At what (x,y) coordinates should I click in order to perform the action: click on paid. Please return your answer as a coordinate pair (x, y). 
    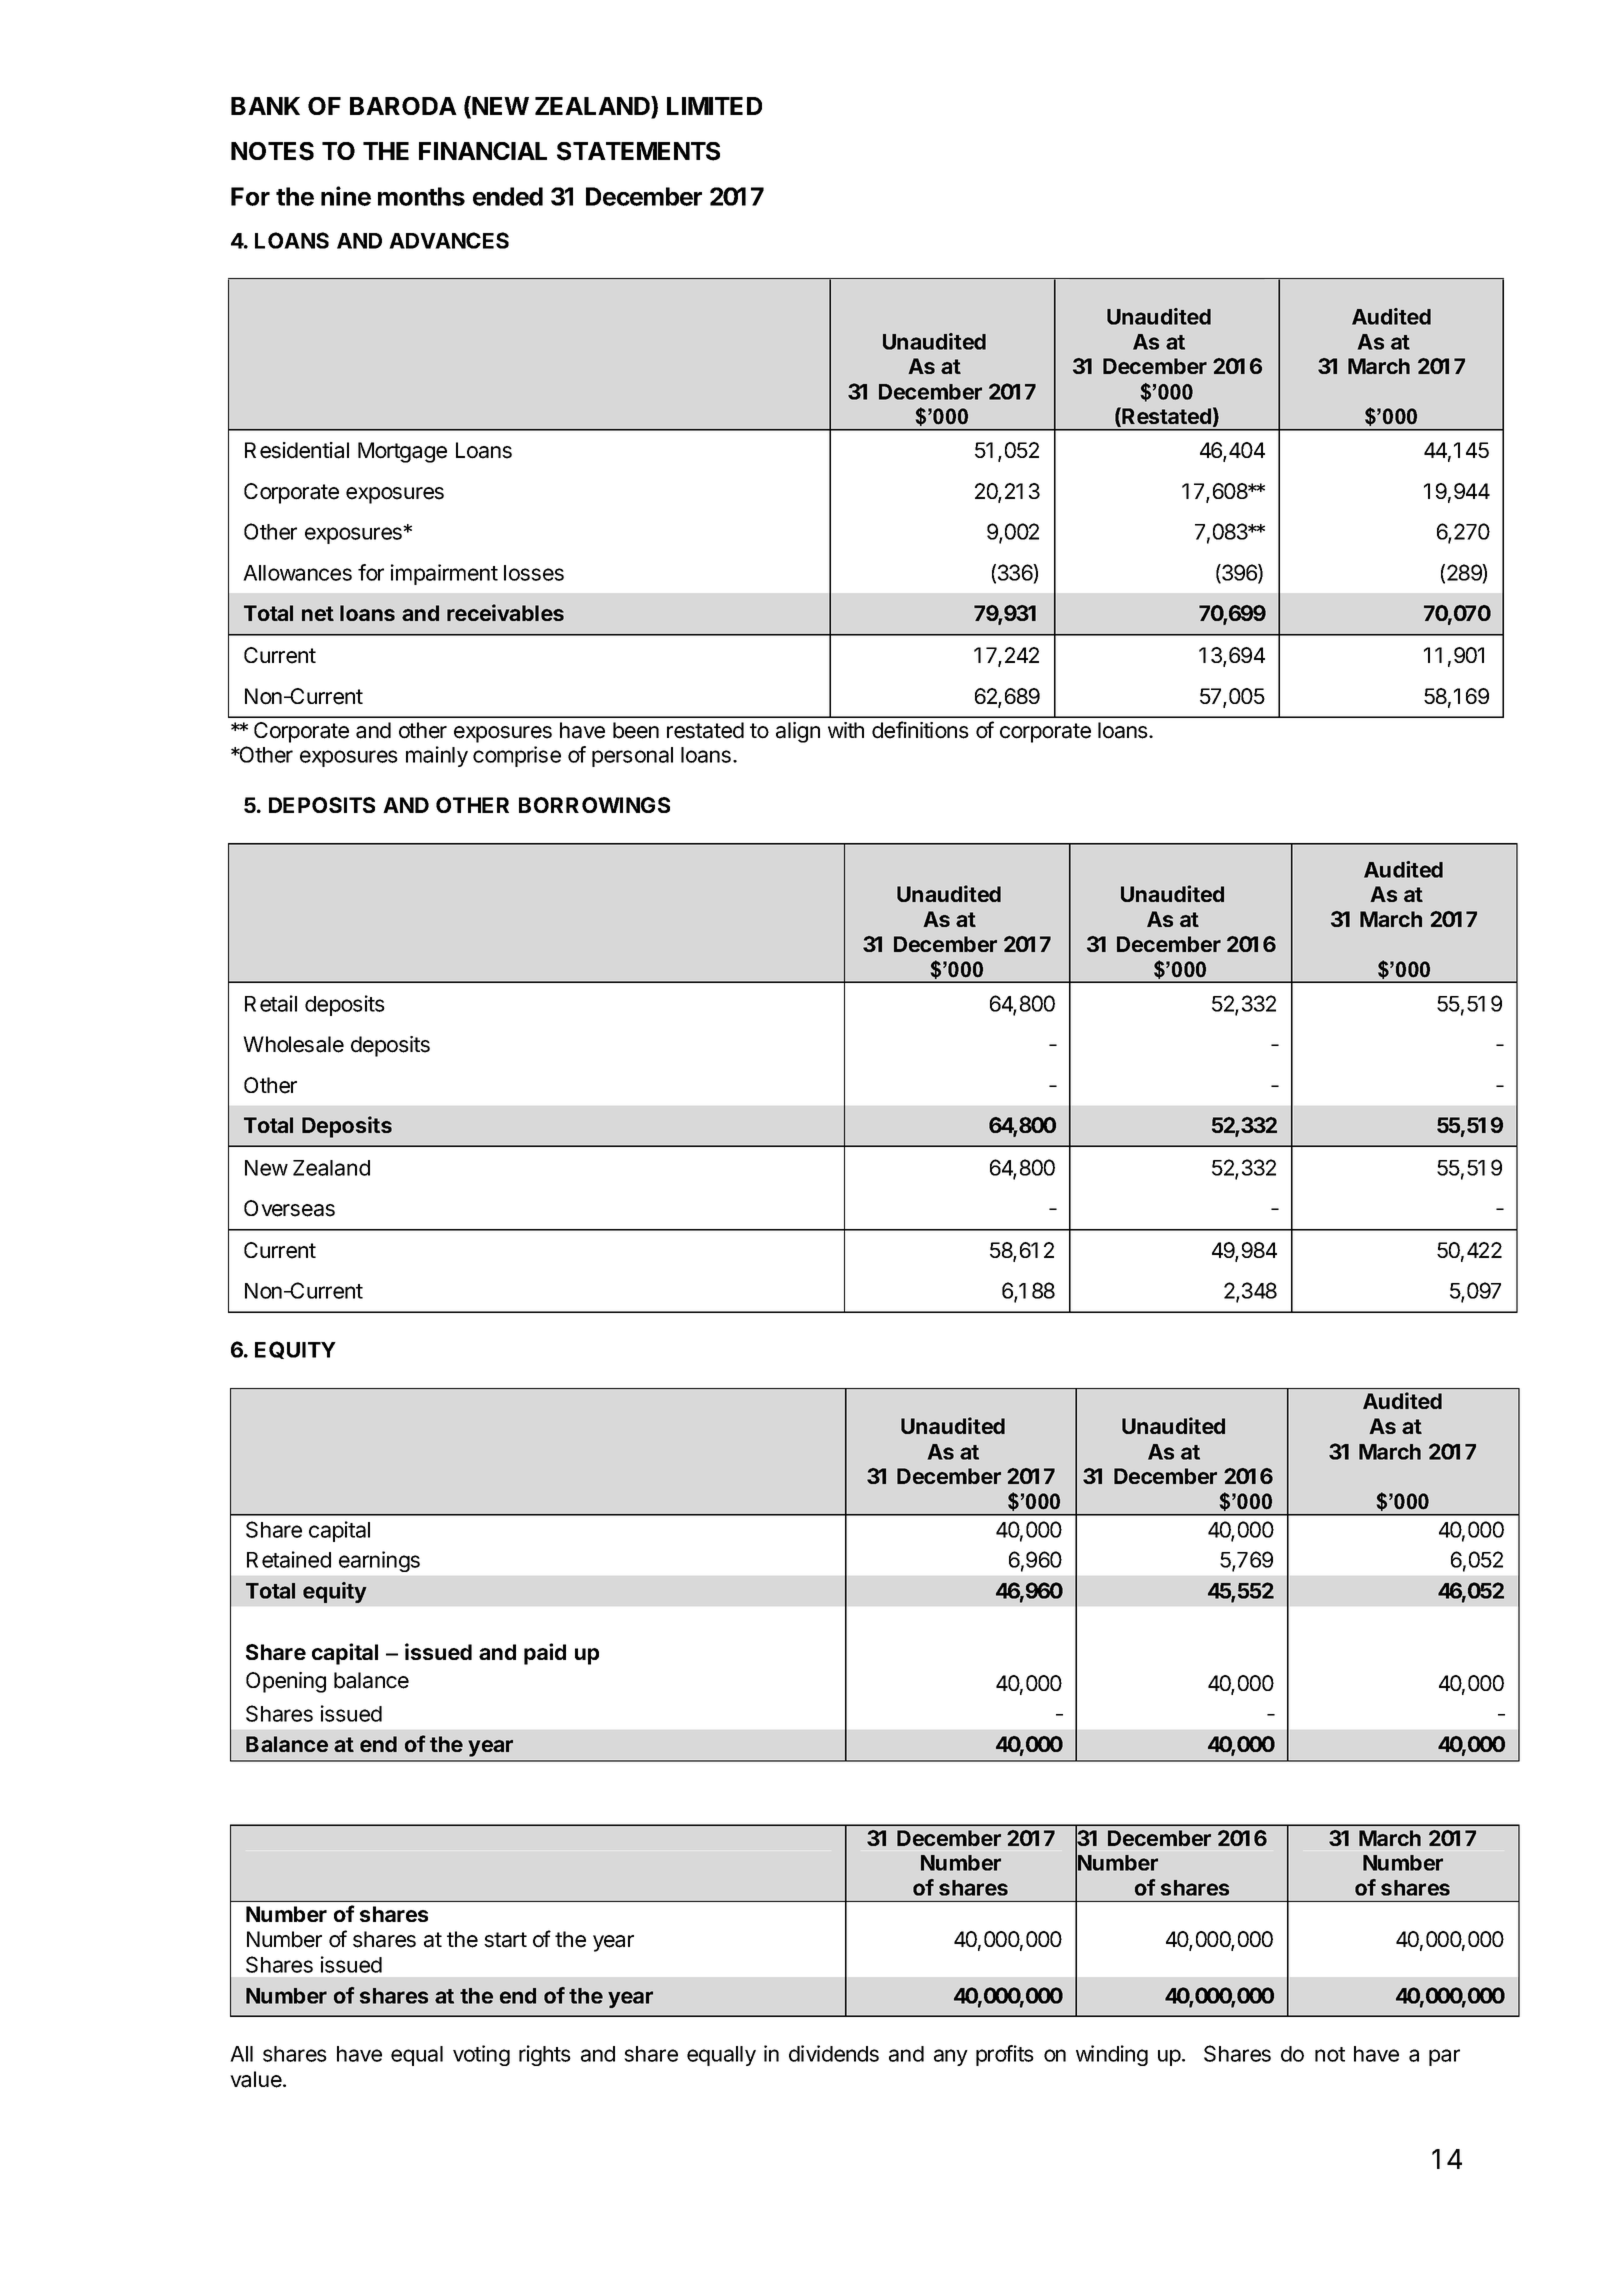
    Looking at the image, I should click on (545, 1654).
